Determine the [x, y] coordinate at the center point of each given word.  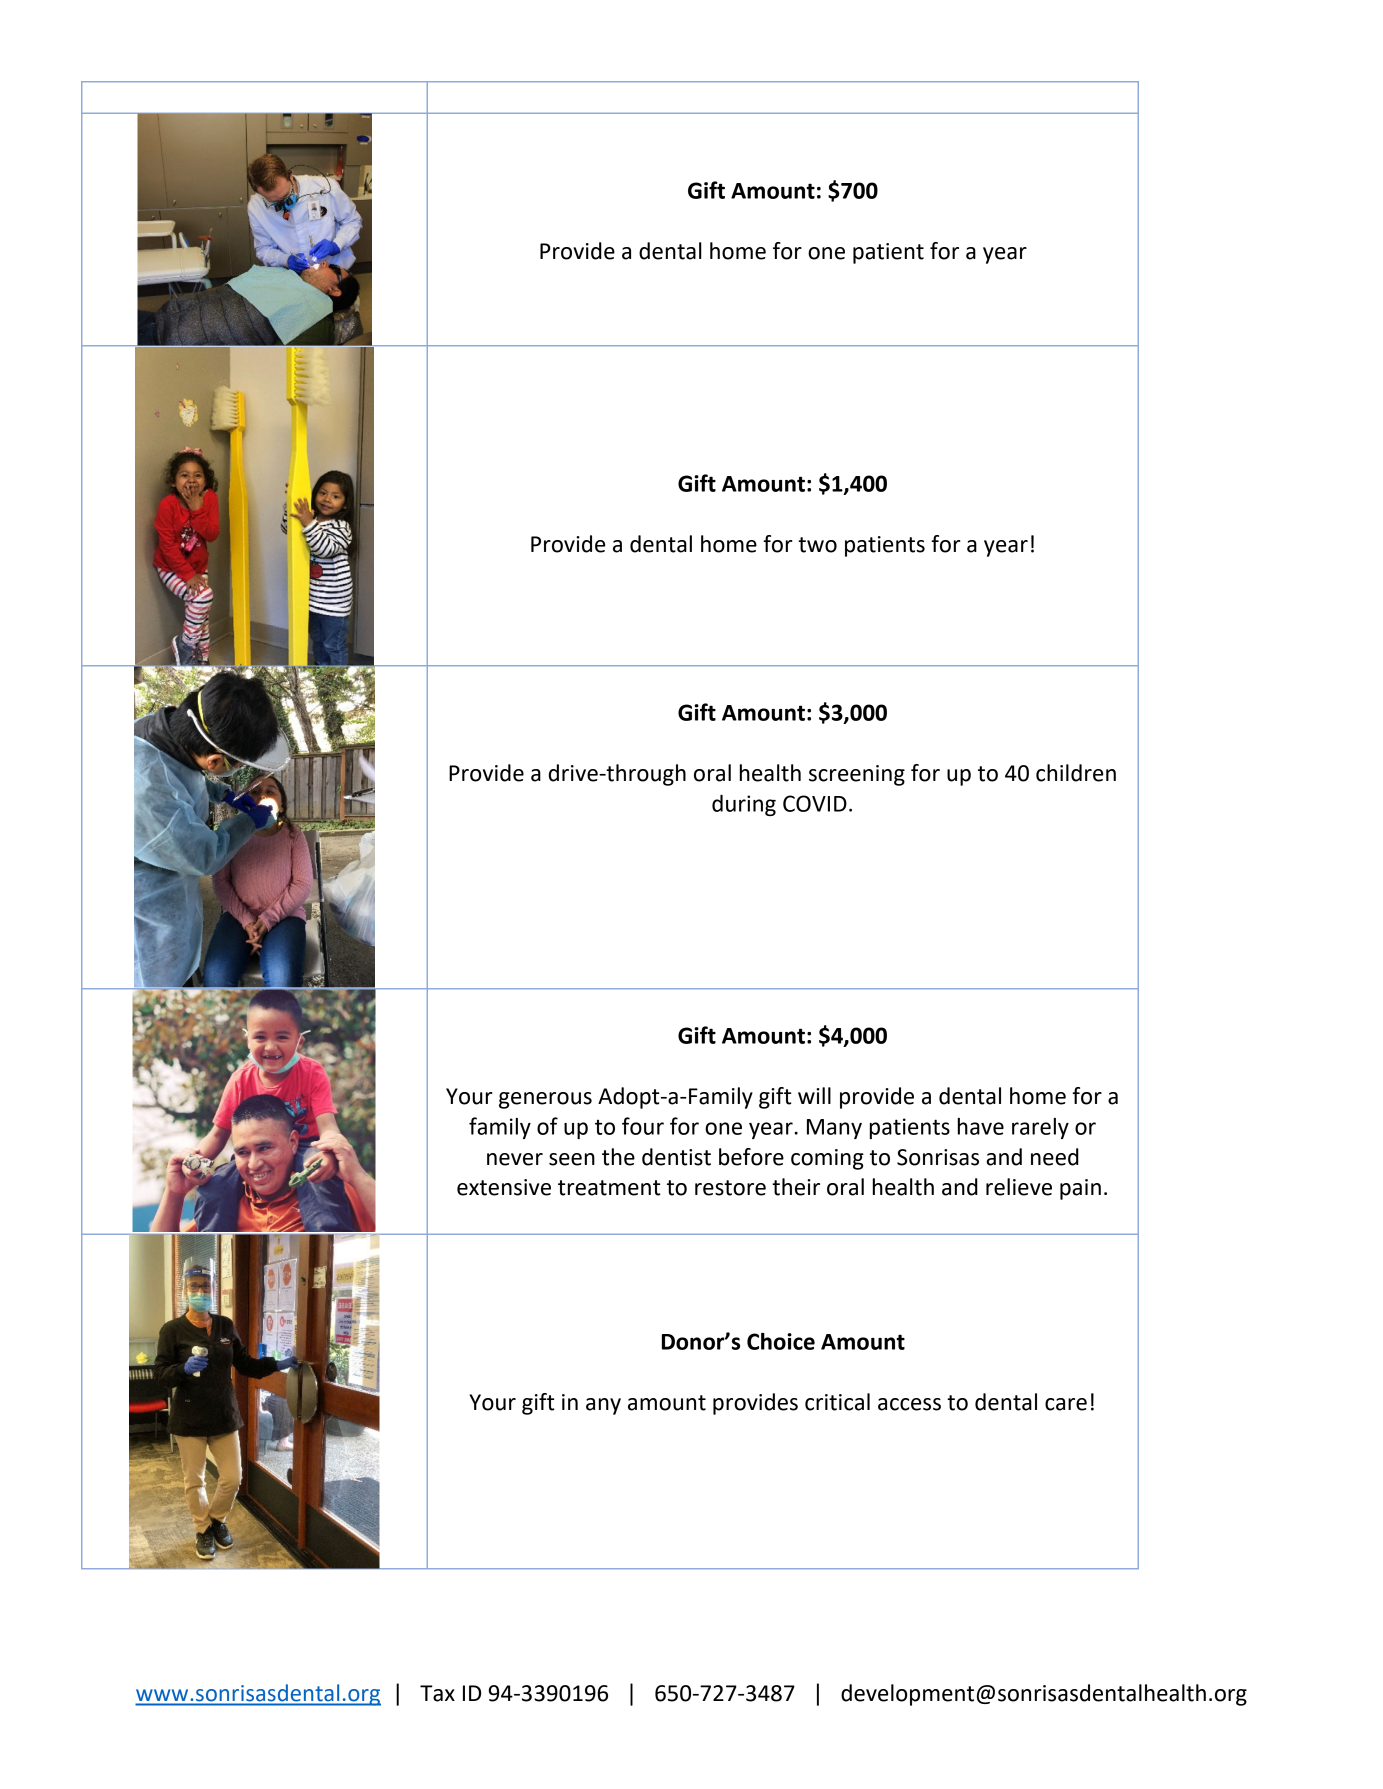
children [1076, 773]
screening [857, 775]
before [751, 1157]
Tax [437, 1693]
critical [837, 1402]
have [981, 1126]
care [1066, 1404]
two [817, 545]
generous [545, 1100]
